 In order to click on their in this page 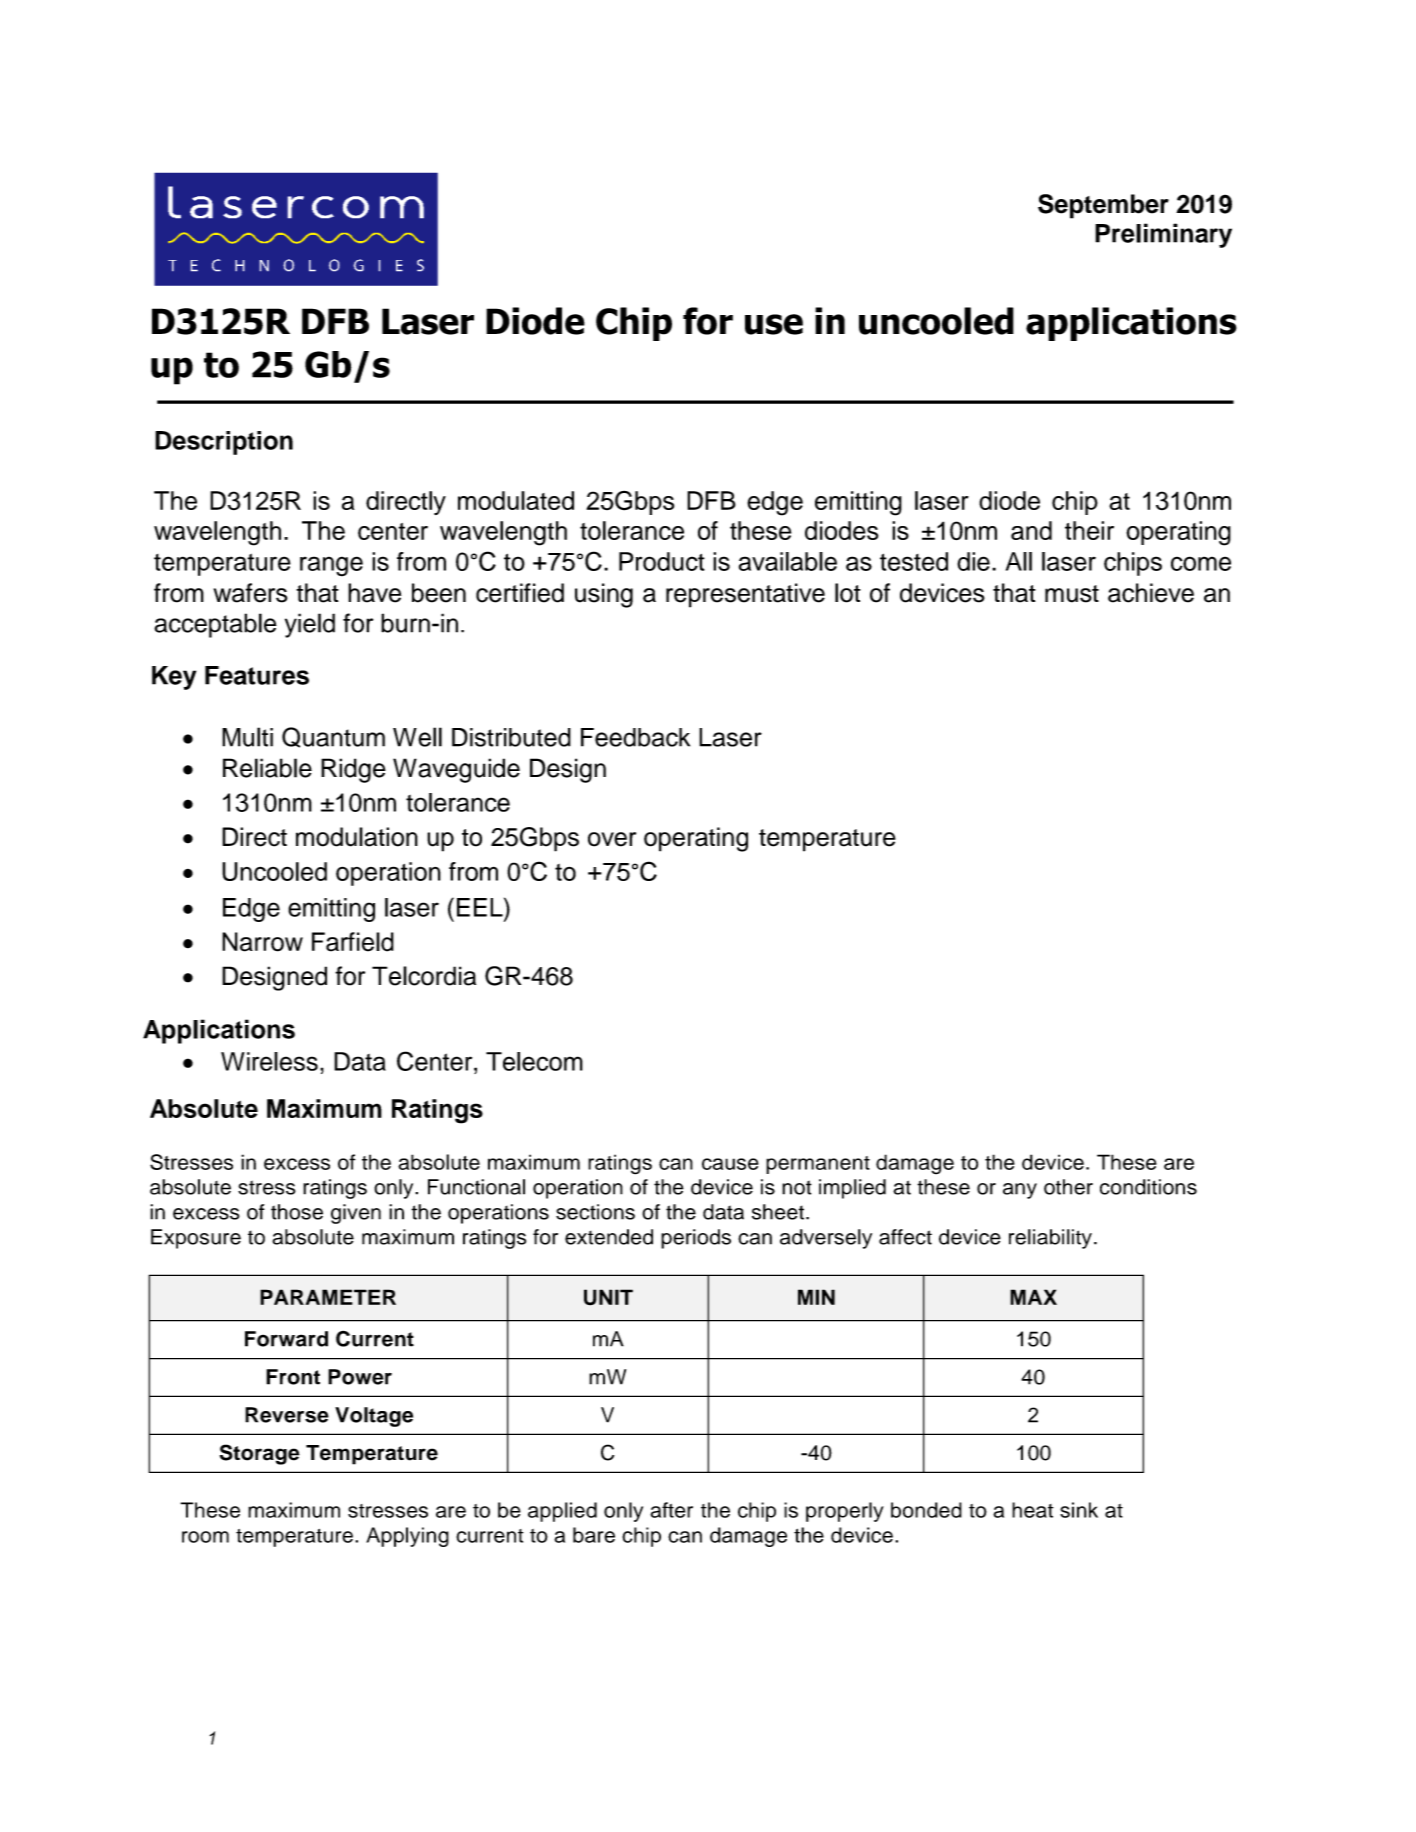, I will do `click(1089, 530)`.
